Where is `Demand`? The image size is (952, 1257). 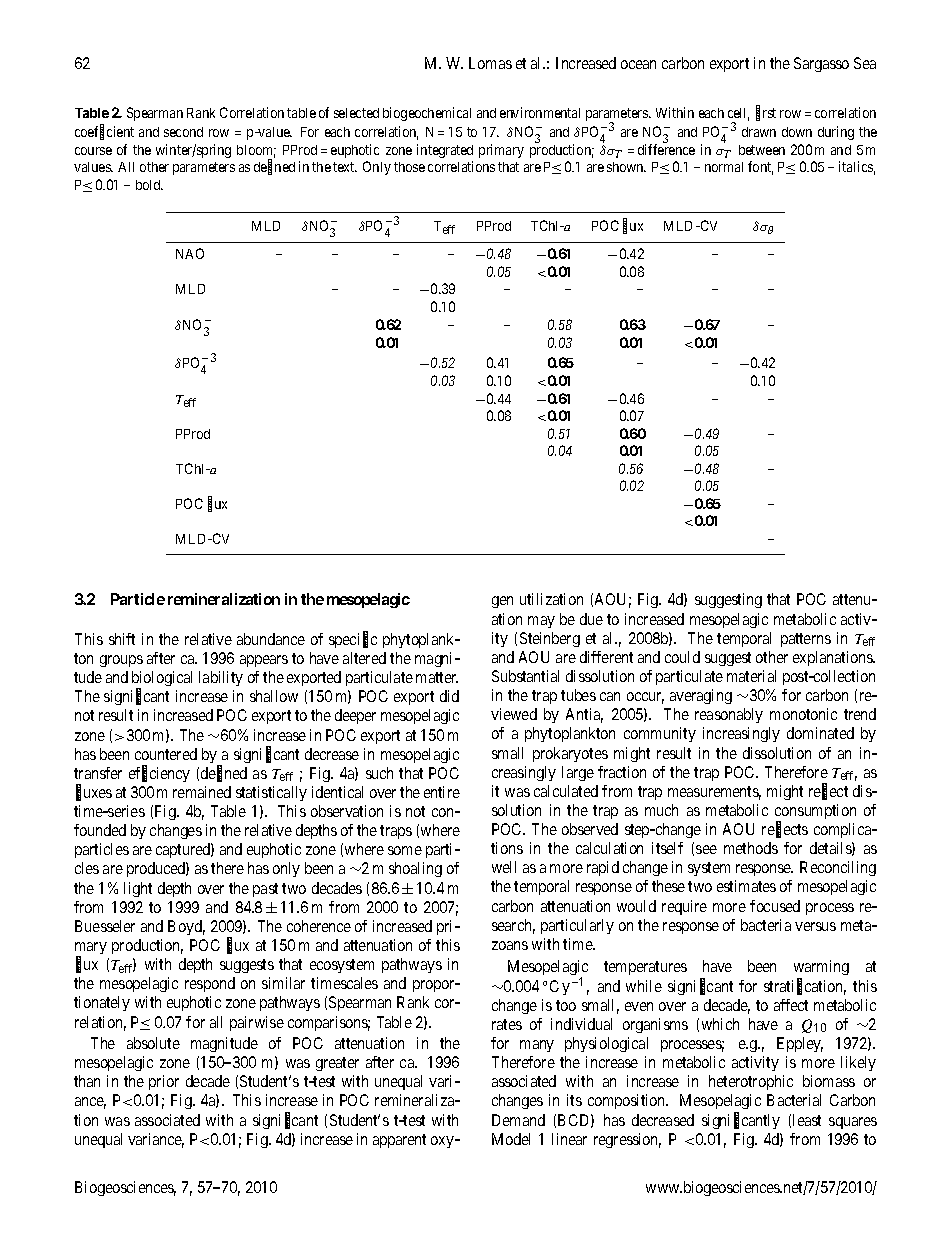 Demand is located at coordinates (518, 1120).
